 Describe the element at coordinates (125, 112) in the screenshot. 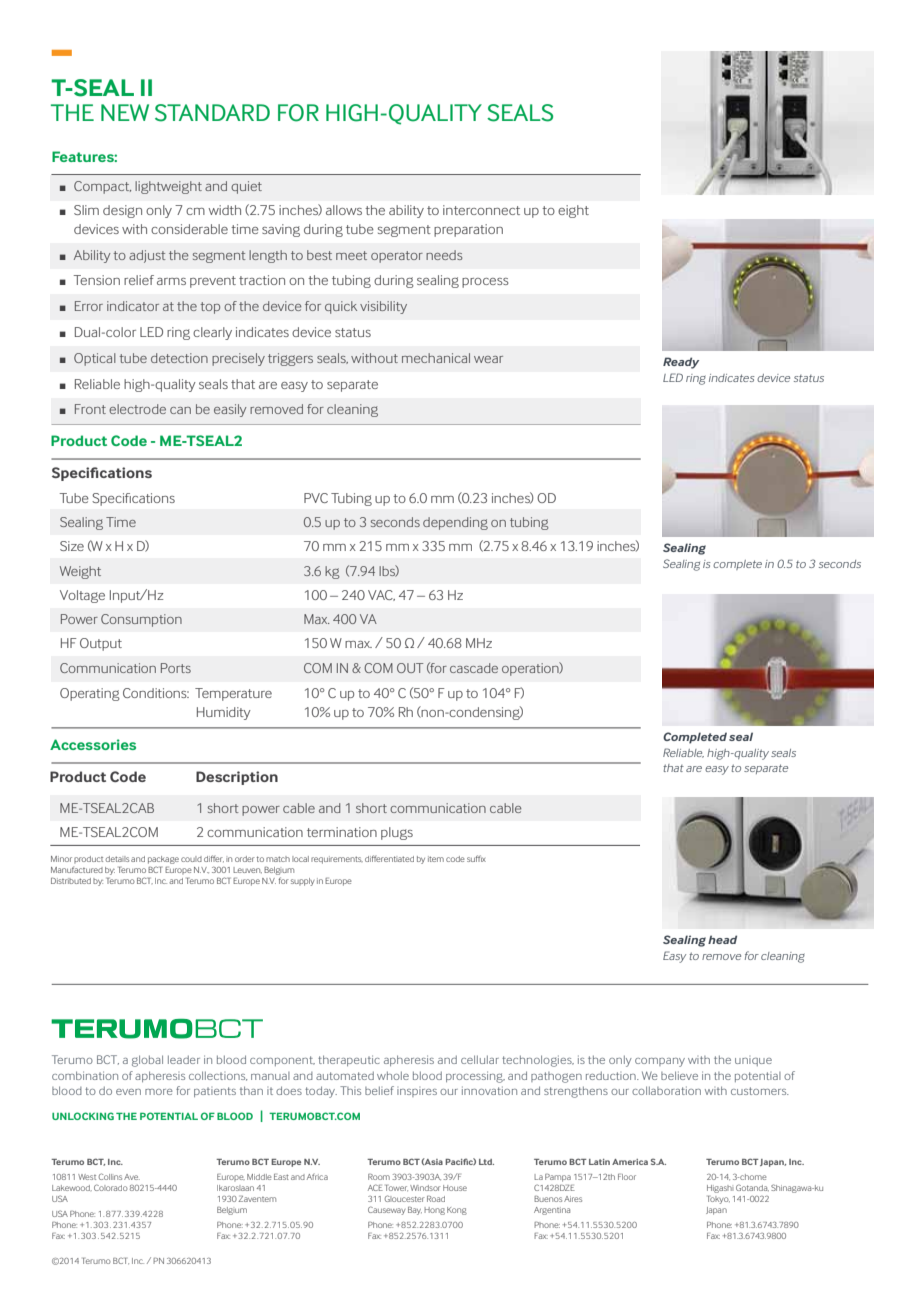

I see `New` at that location.
